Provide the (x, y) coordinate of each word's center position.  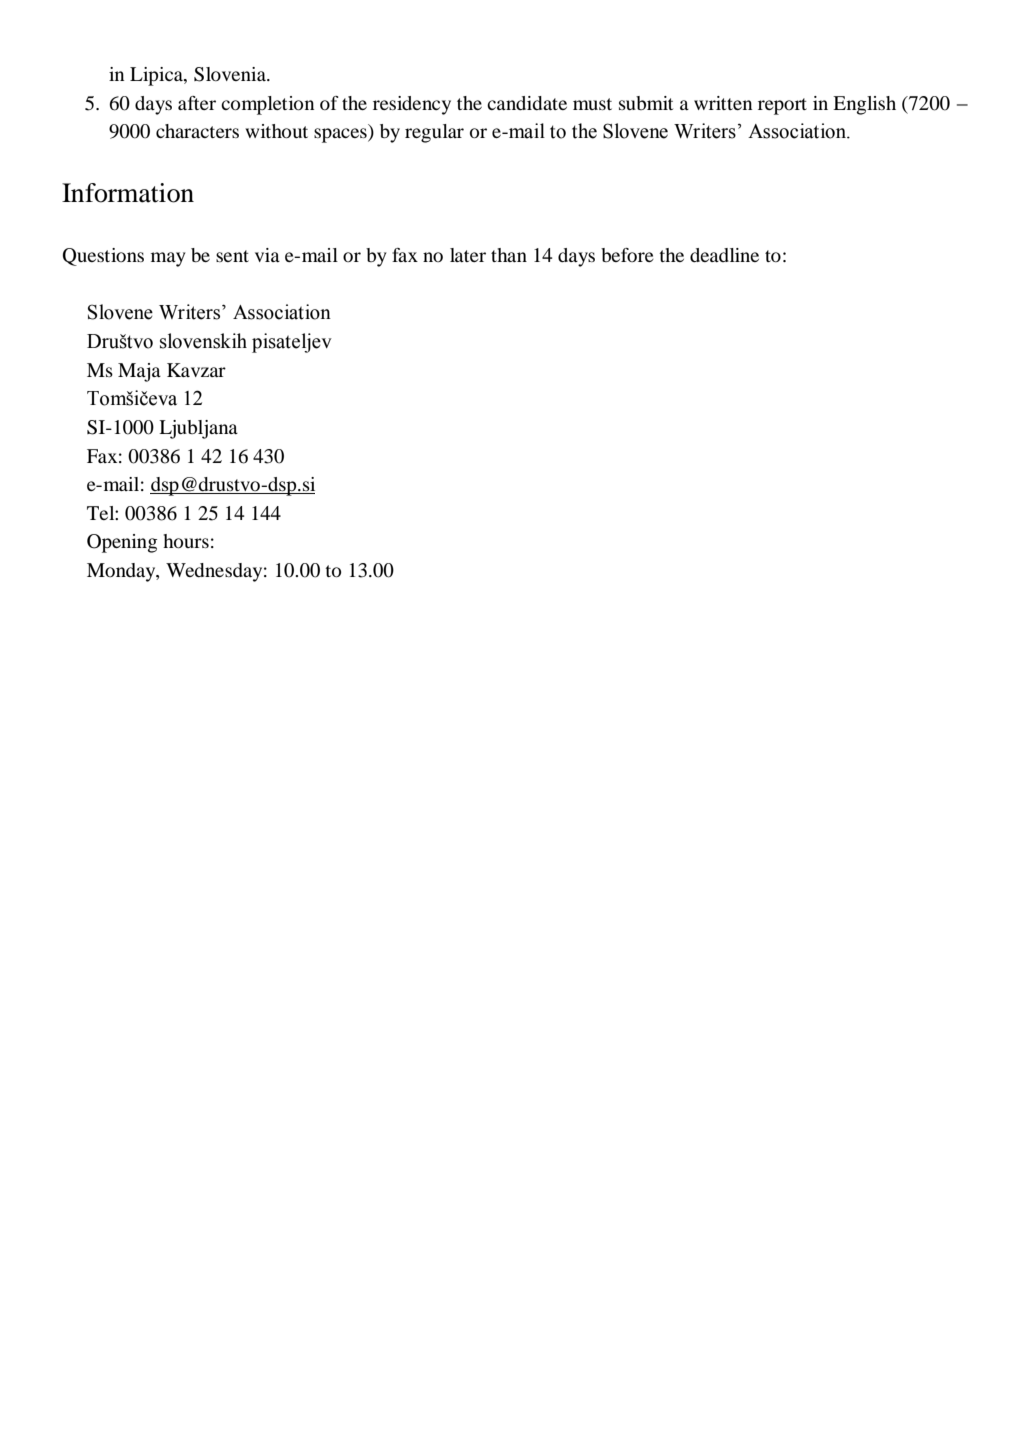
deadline (724, 255)
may (168, 259)
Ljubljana (198, 429)
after (197, 103)
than (509, 255)
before (627, 255)
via (267, 255)
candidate (527, 103)
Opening (122, 543)
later (468, 255)
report (782, 106)
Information (128, 193)
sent (232, 256)
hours (186, 541)
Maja (139, 372)
